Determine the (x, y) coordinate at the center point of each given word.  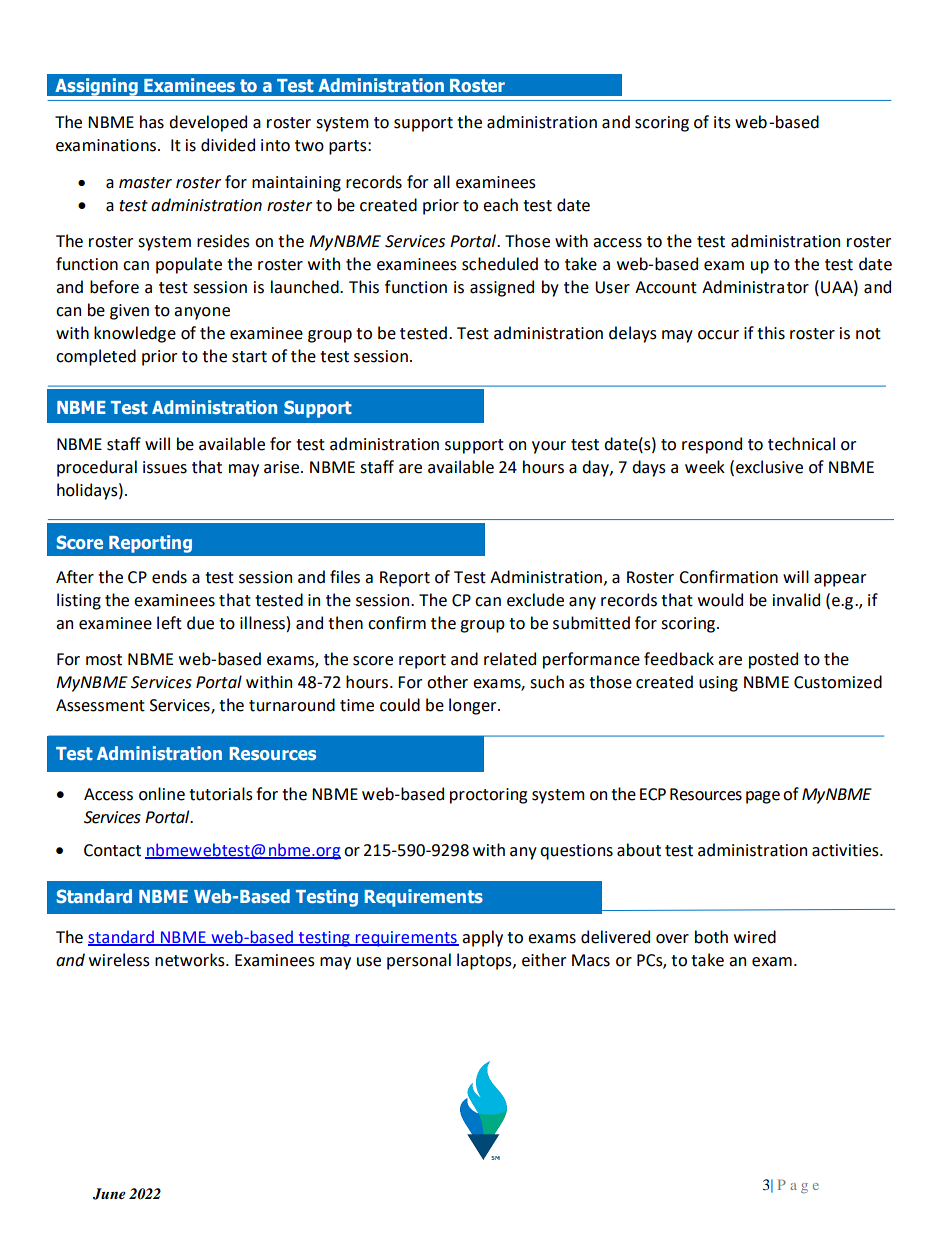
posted (773, 660)
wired (755, 937)
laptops (485, 961)
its (722, 122)
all (441, 182)
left (169, 623)
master (145, 183)
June (109, 1194)
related (510, 659)
